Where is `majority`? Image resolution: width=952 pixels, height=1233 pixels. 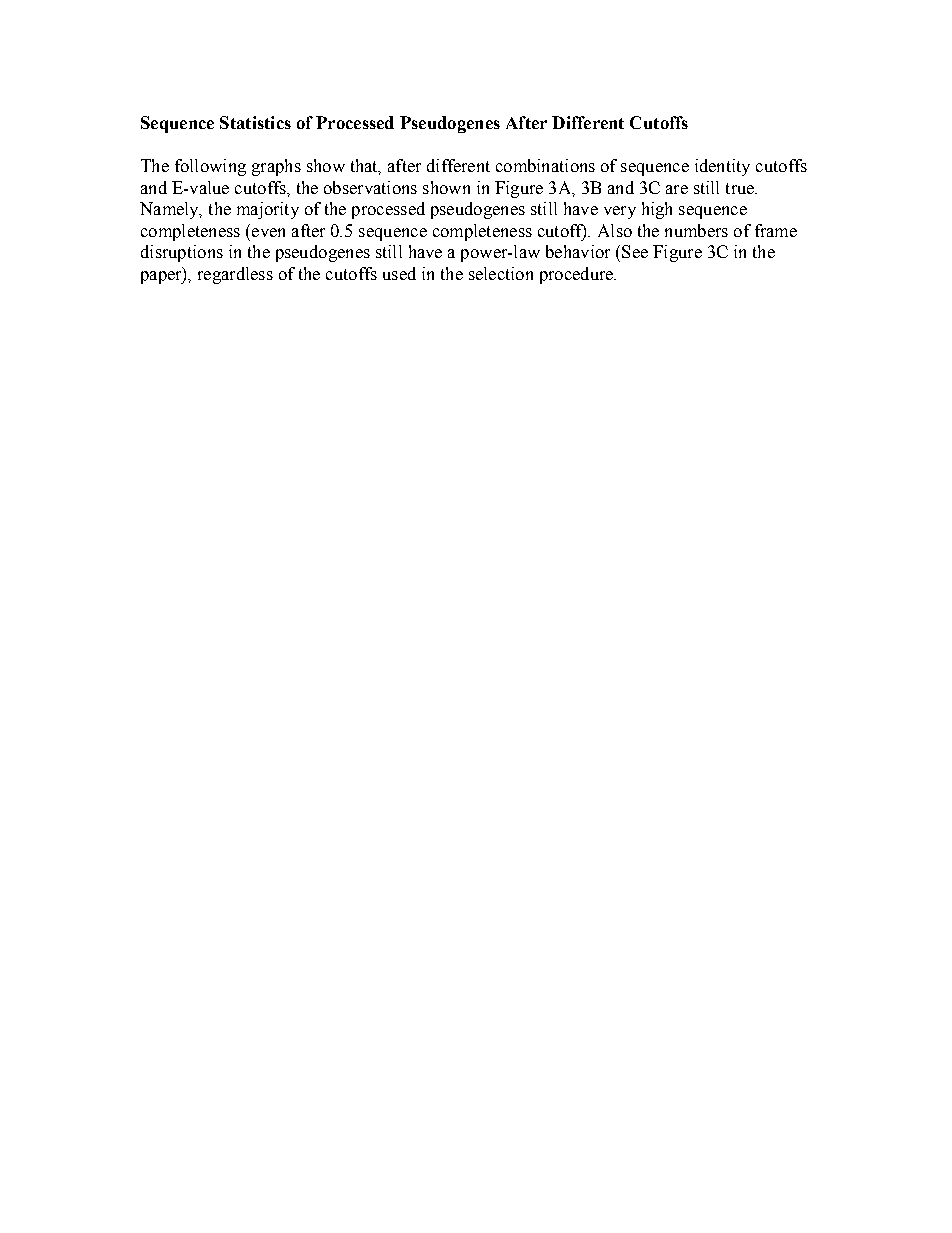
majority is located at coordinates (268, 210).
